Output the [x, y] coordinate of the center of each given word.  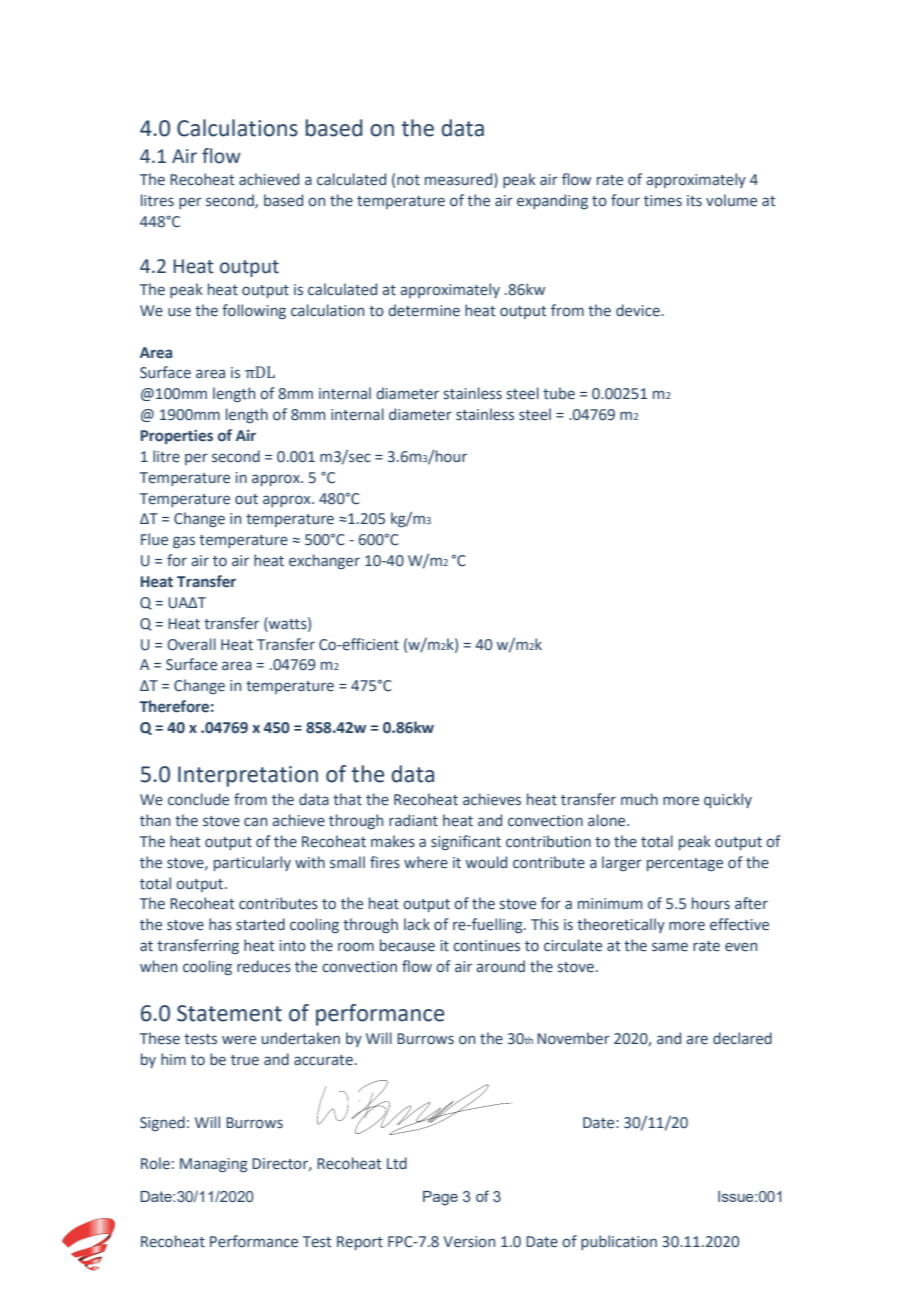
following [254, 311]
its [694, 201]
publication [619, 1242]
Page [440, 1198]
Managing [214, 1165]
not [408, 180]
